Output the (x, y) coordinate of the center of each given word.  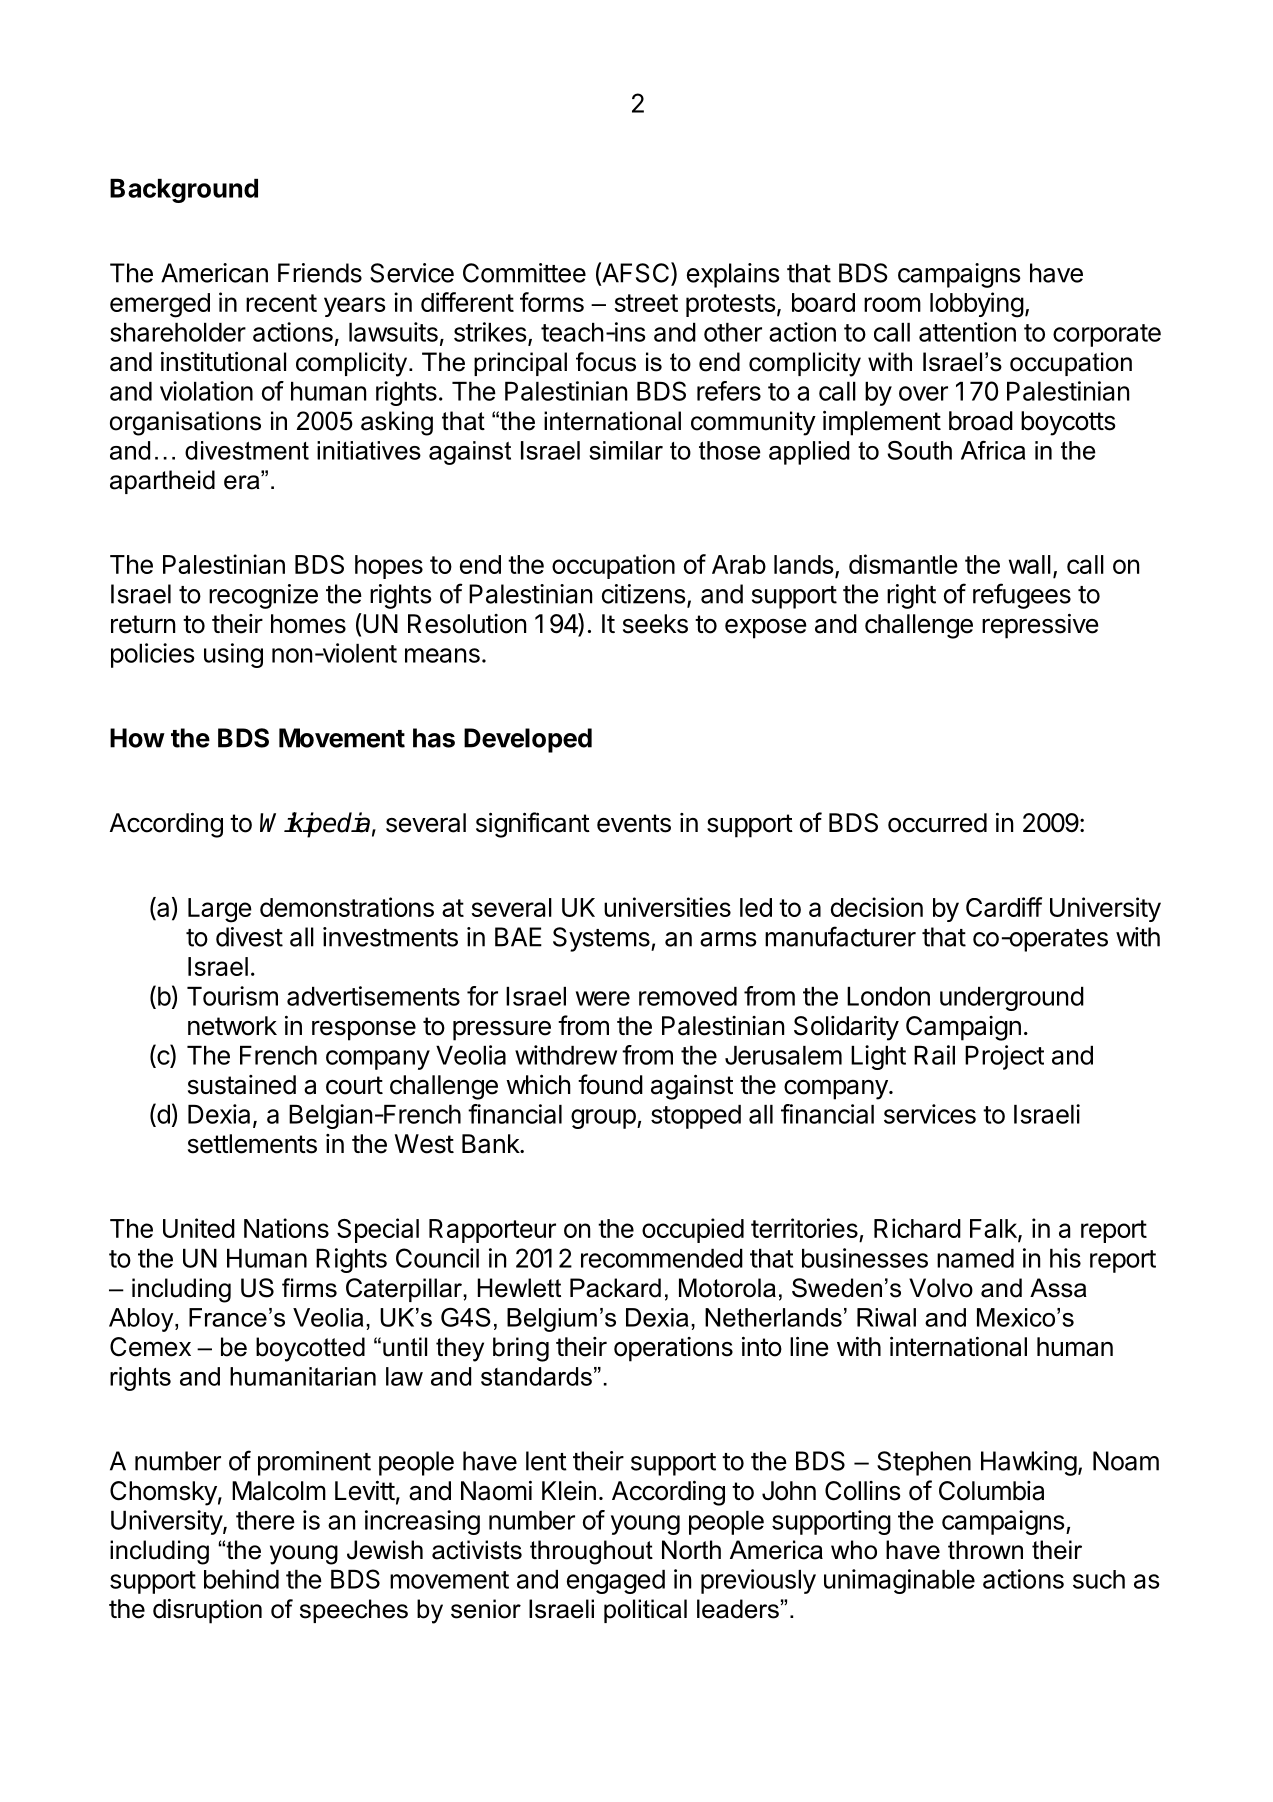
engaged (616, 1582)
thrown (985, 1550)
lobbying (977, 305)
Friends (320, 273)
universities (667, 907)
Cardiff (1004, 907)
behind (241, 1579)
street (646, 303)
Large (220, 910)
